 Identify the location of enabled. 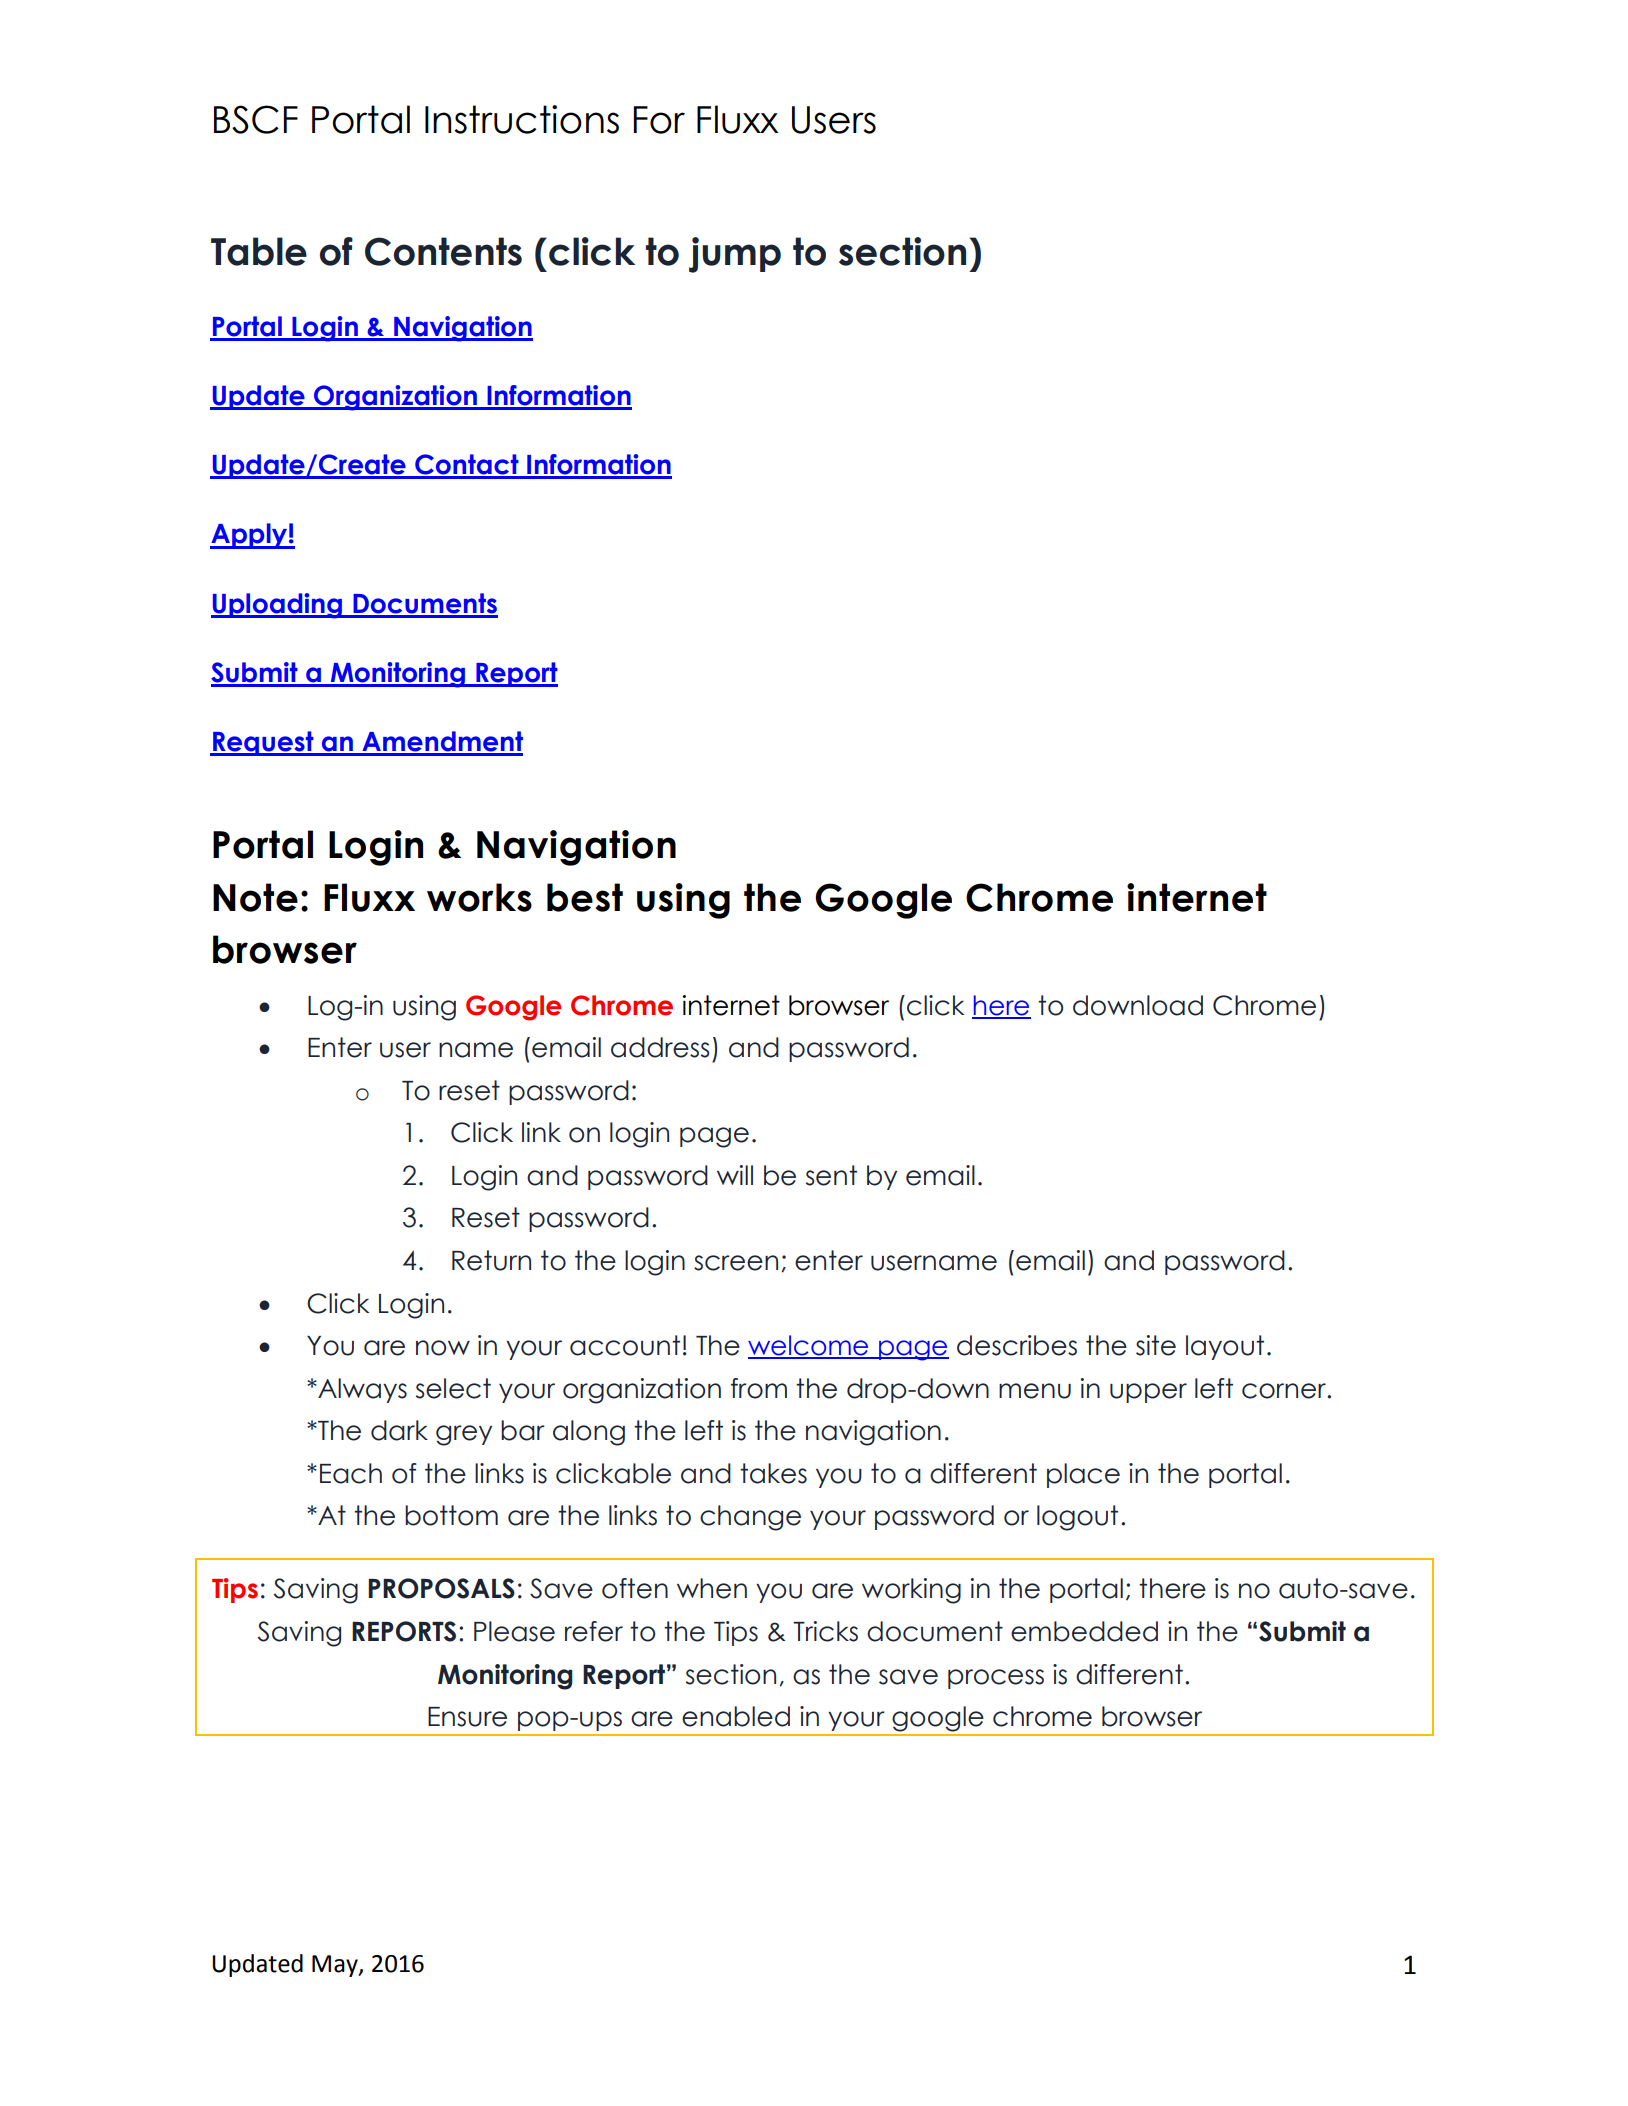
(736, 1716).
